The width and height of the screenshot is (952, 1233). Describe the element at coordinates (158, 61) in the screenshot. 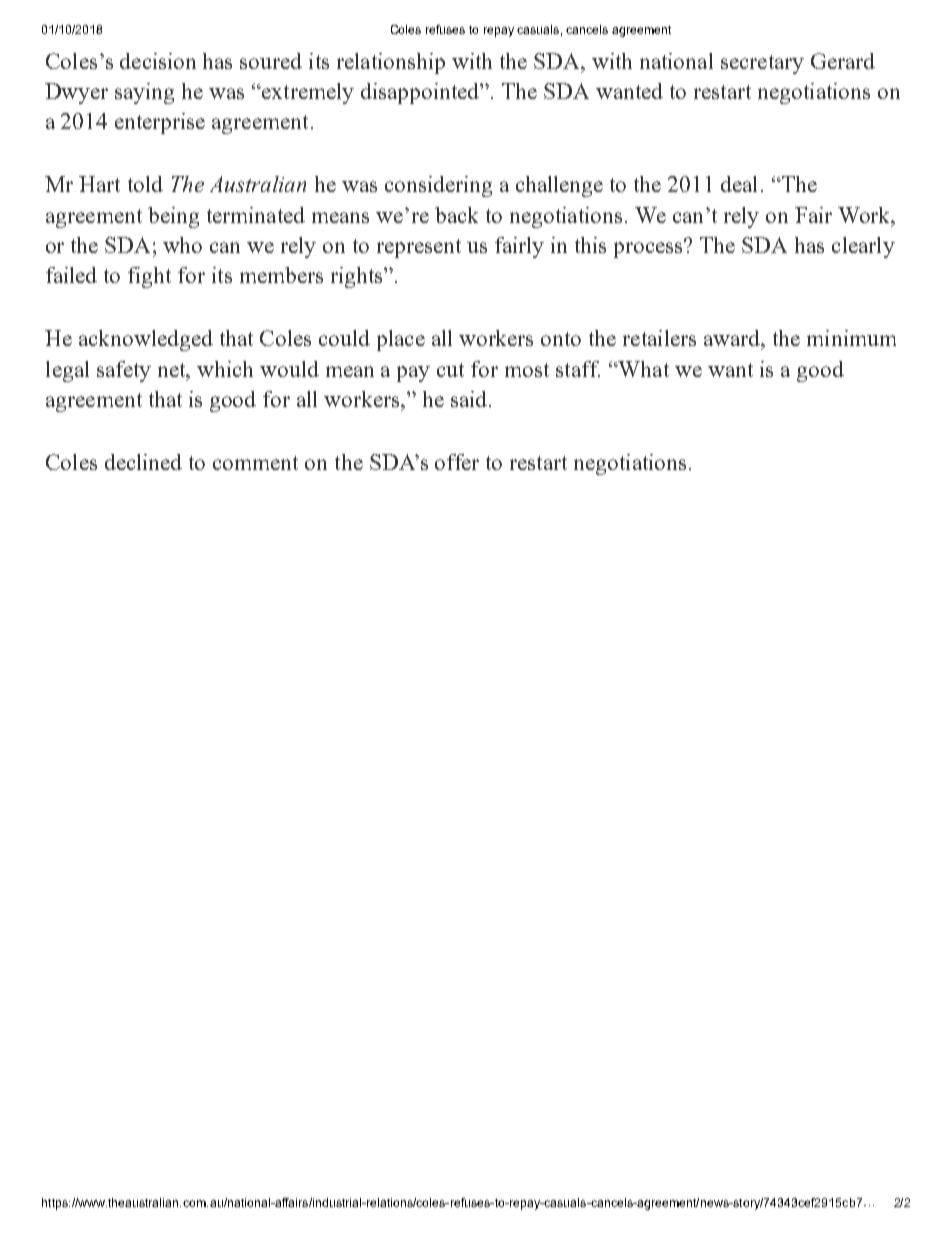

I see `decision` at that location.
